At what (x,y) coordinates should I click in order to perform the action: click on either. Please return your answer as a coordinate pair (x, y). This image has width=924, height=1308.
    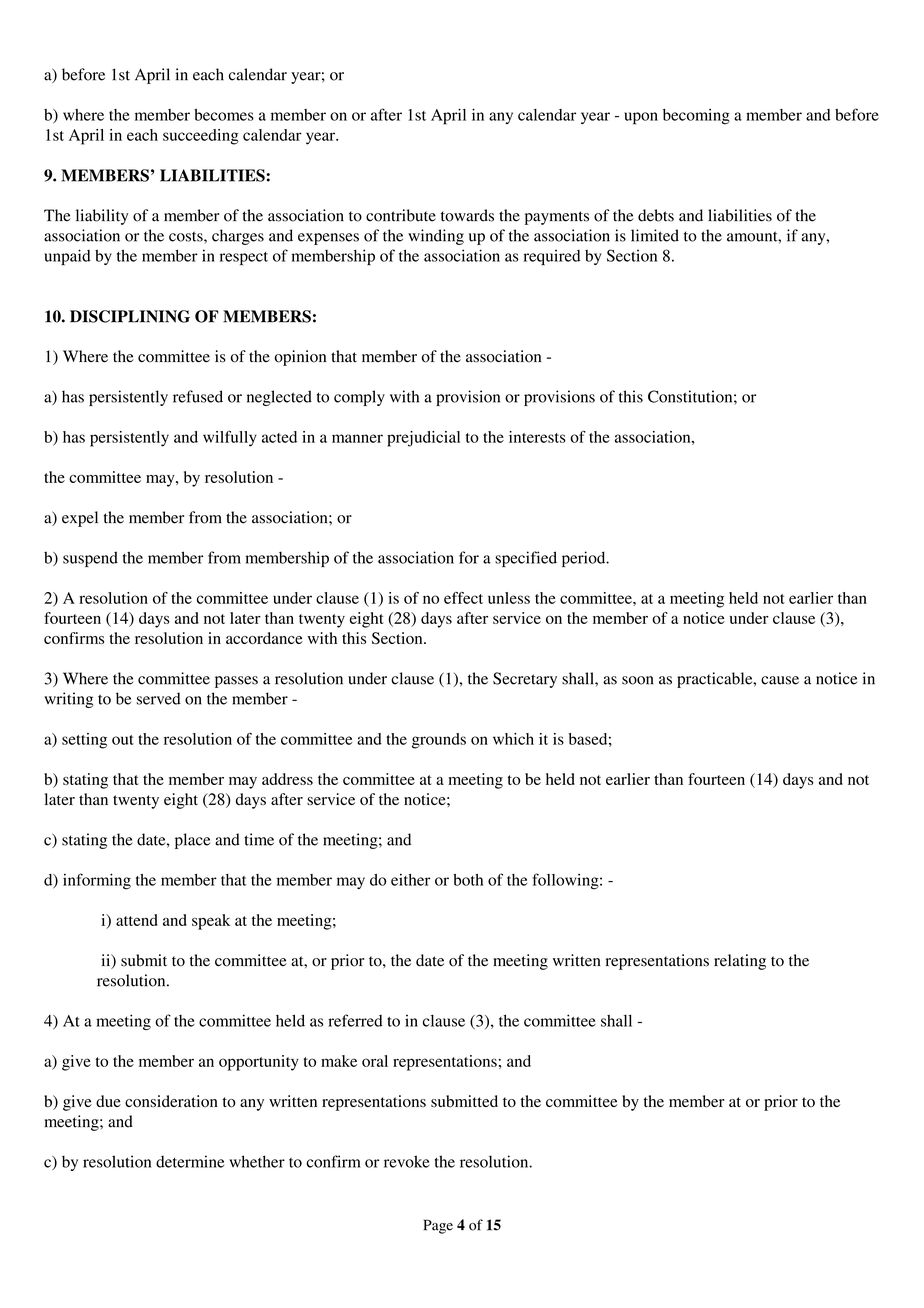
    Looking at the image, I should click on (411, 880).
